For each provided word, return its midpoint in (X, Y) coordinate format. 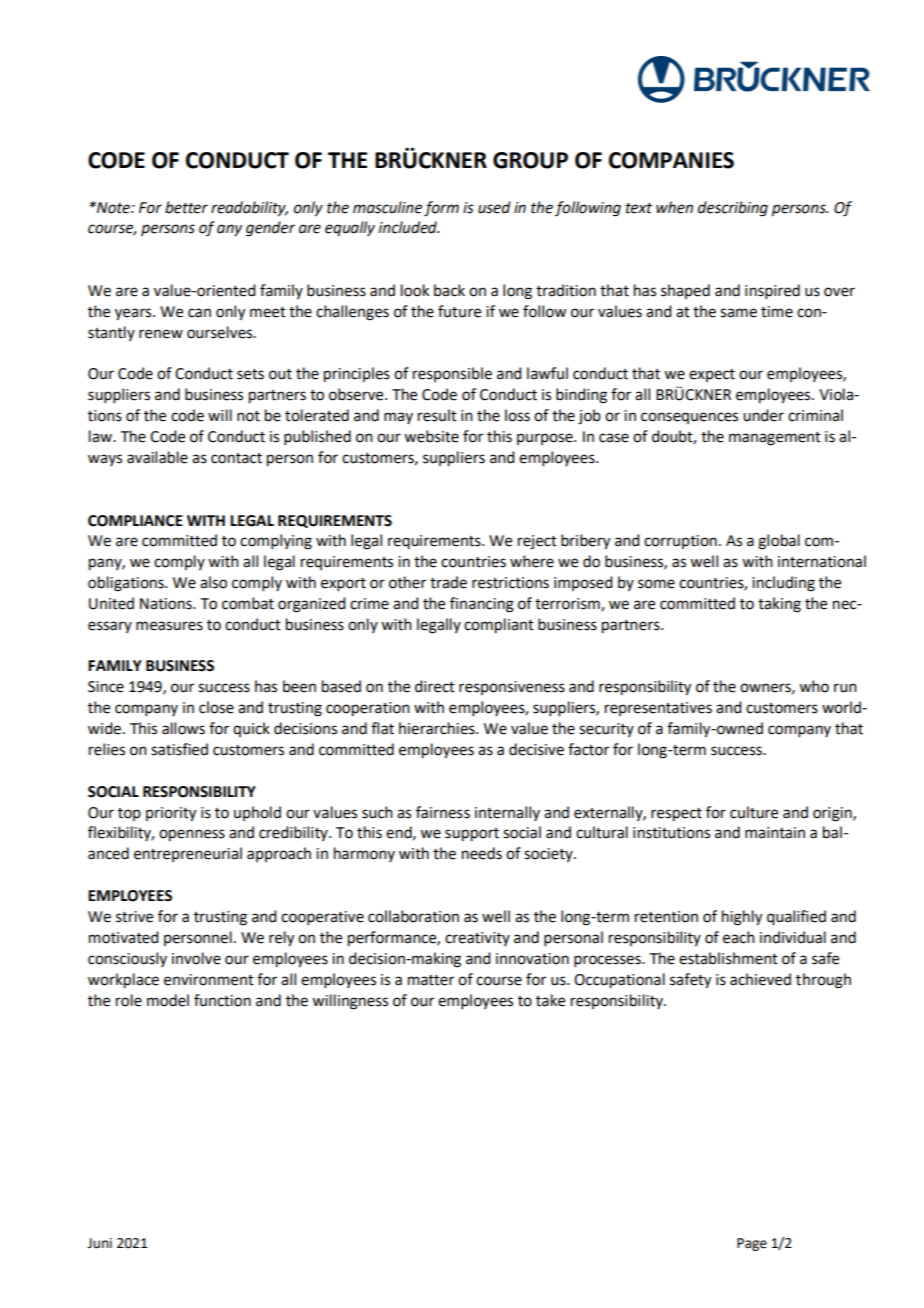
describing (733, 209)
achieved (760, 979)
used (494, 207)
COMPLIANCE (135, 521)
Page (752, 1244)
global (779, 542)
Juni (99, 1243)
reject (537, 542)
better (186, 207)
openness (192, 835)
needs (482, 853)
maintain (775, 833)
